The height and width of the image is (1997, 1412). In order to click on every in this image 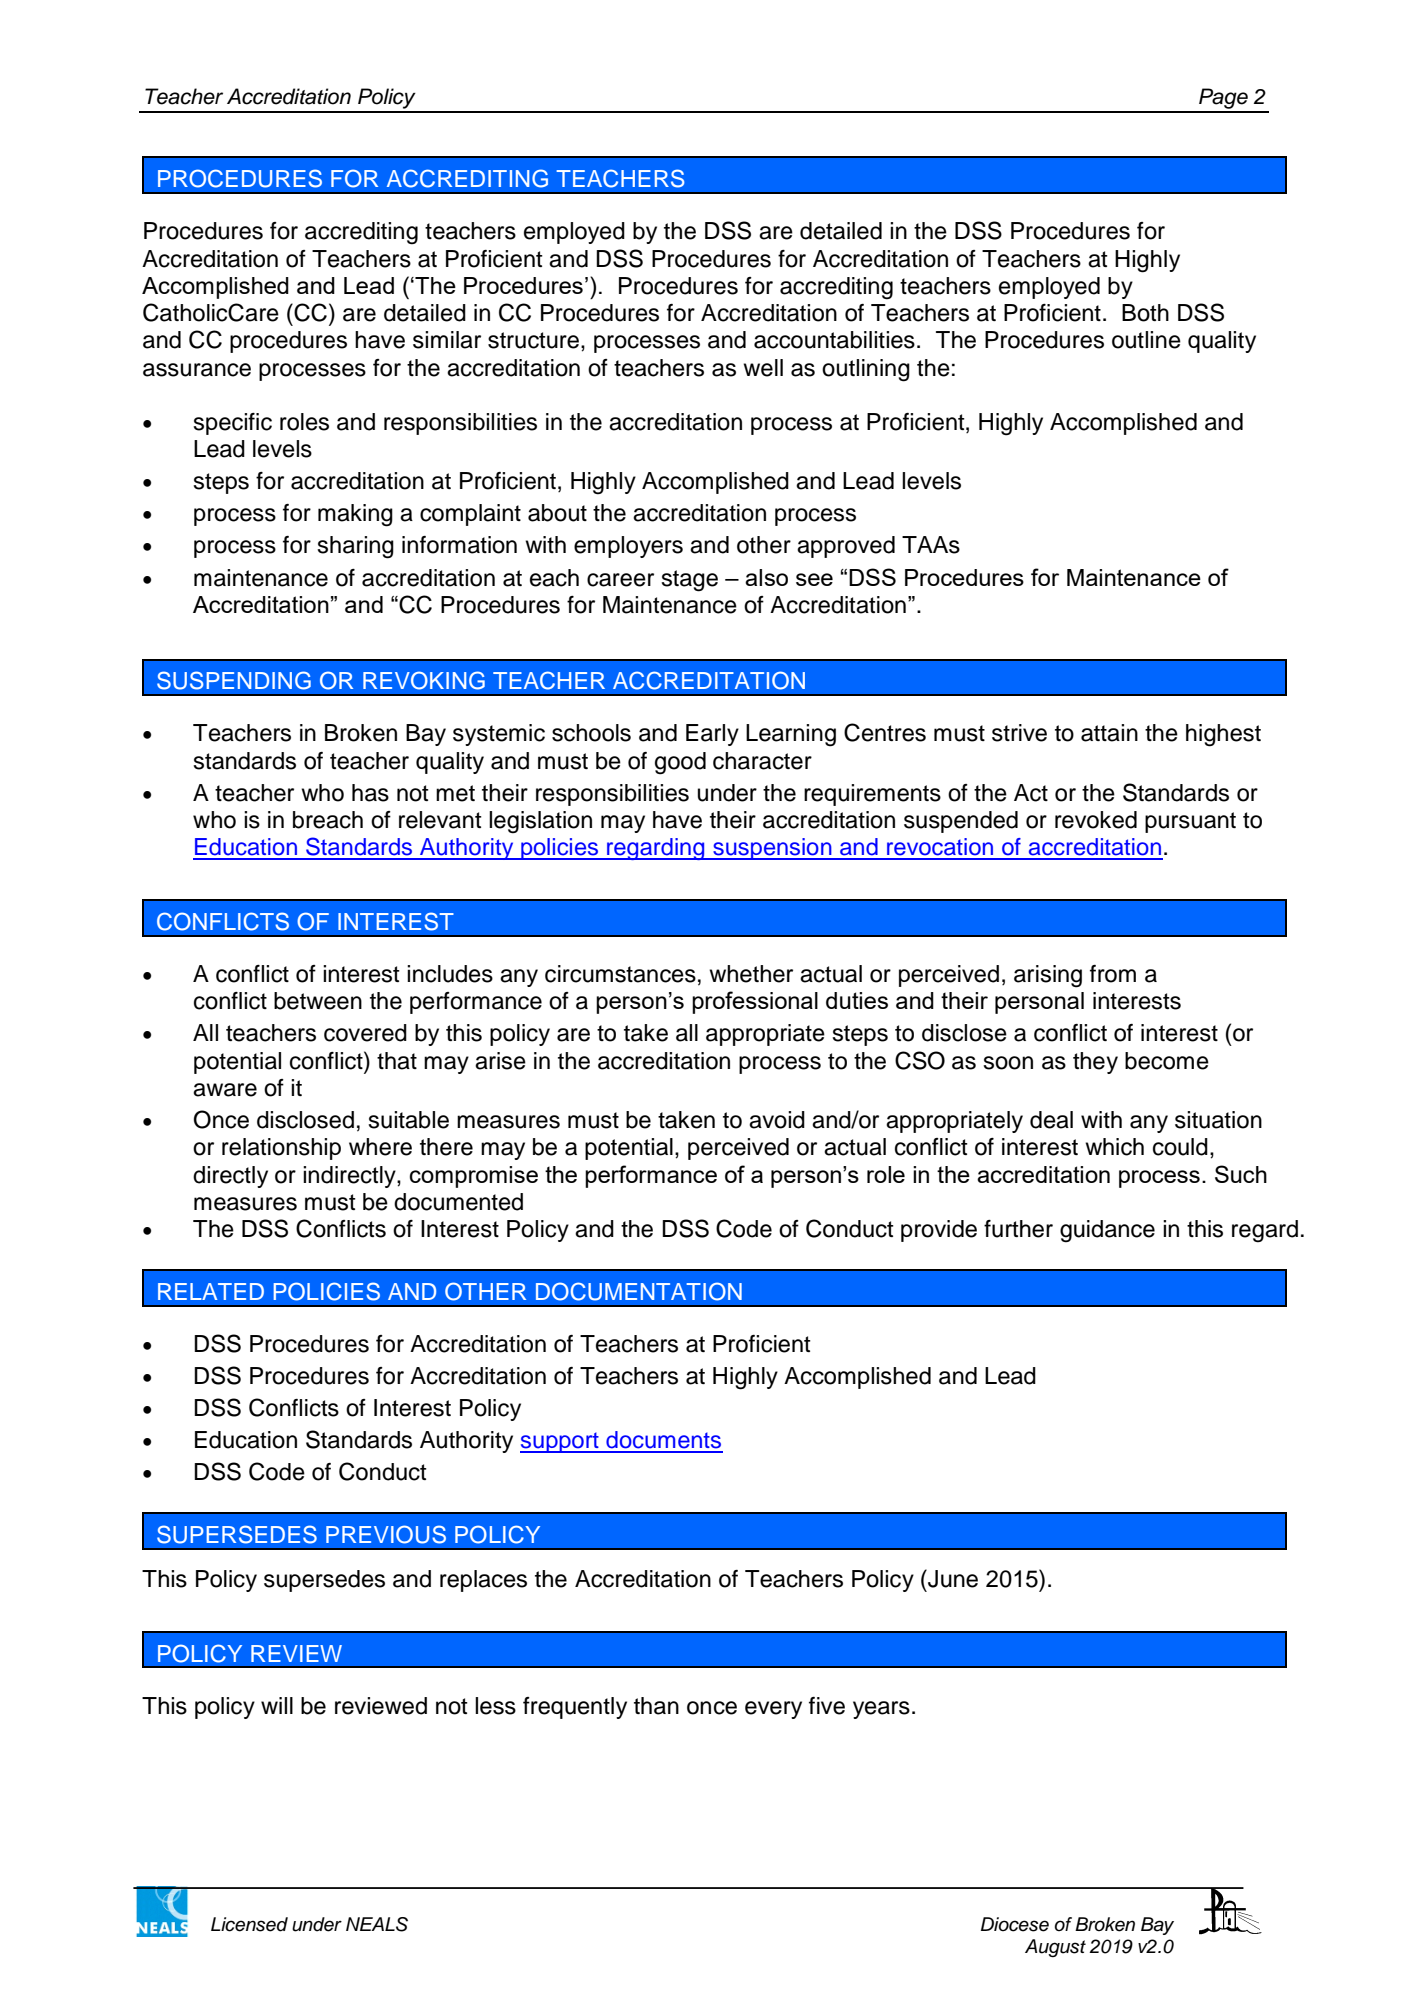, I will do `click(773, 1710)`.
